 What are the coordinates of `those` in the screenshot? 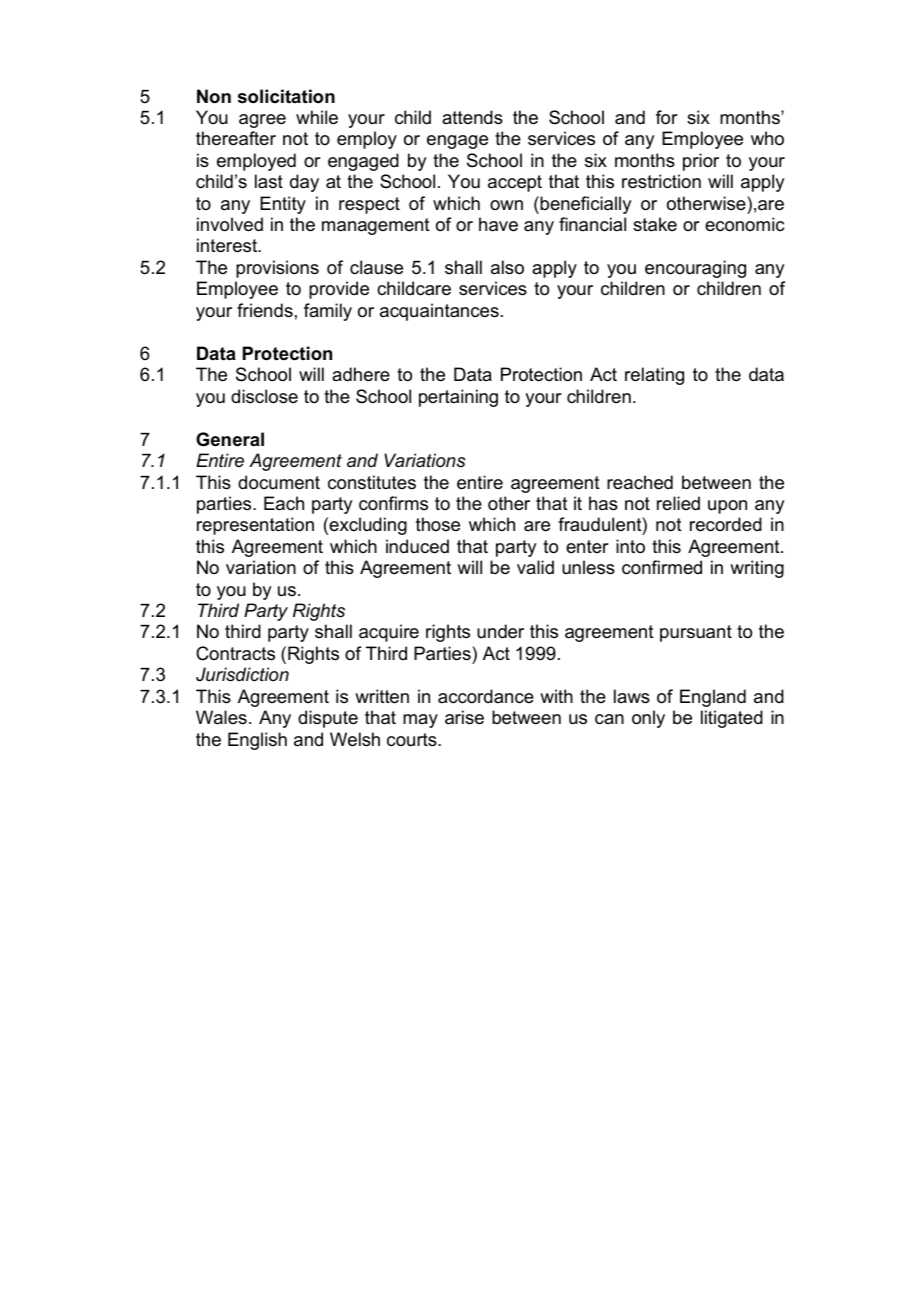 It's located at (438, 524).
